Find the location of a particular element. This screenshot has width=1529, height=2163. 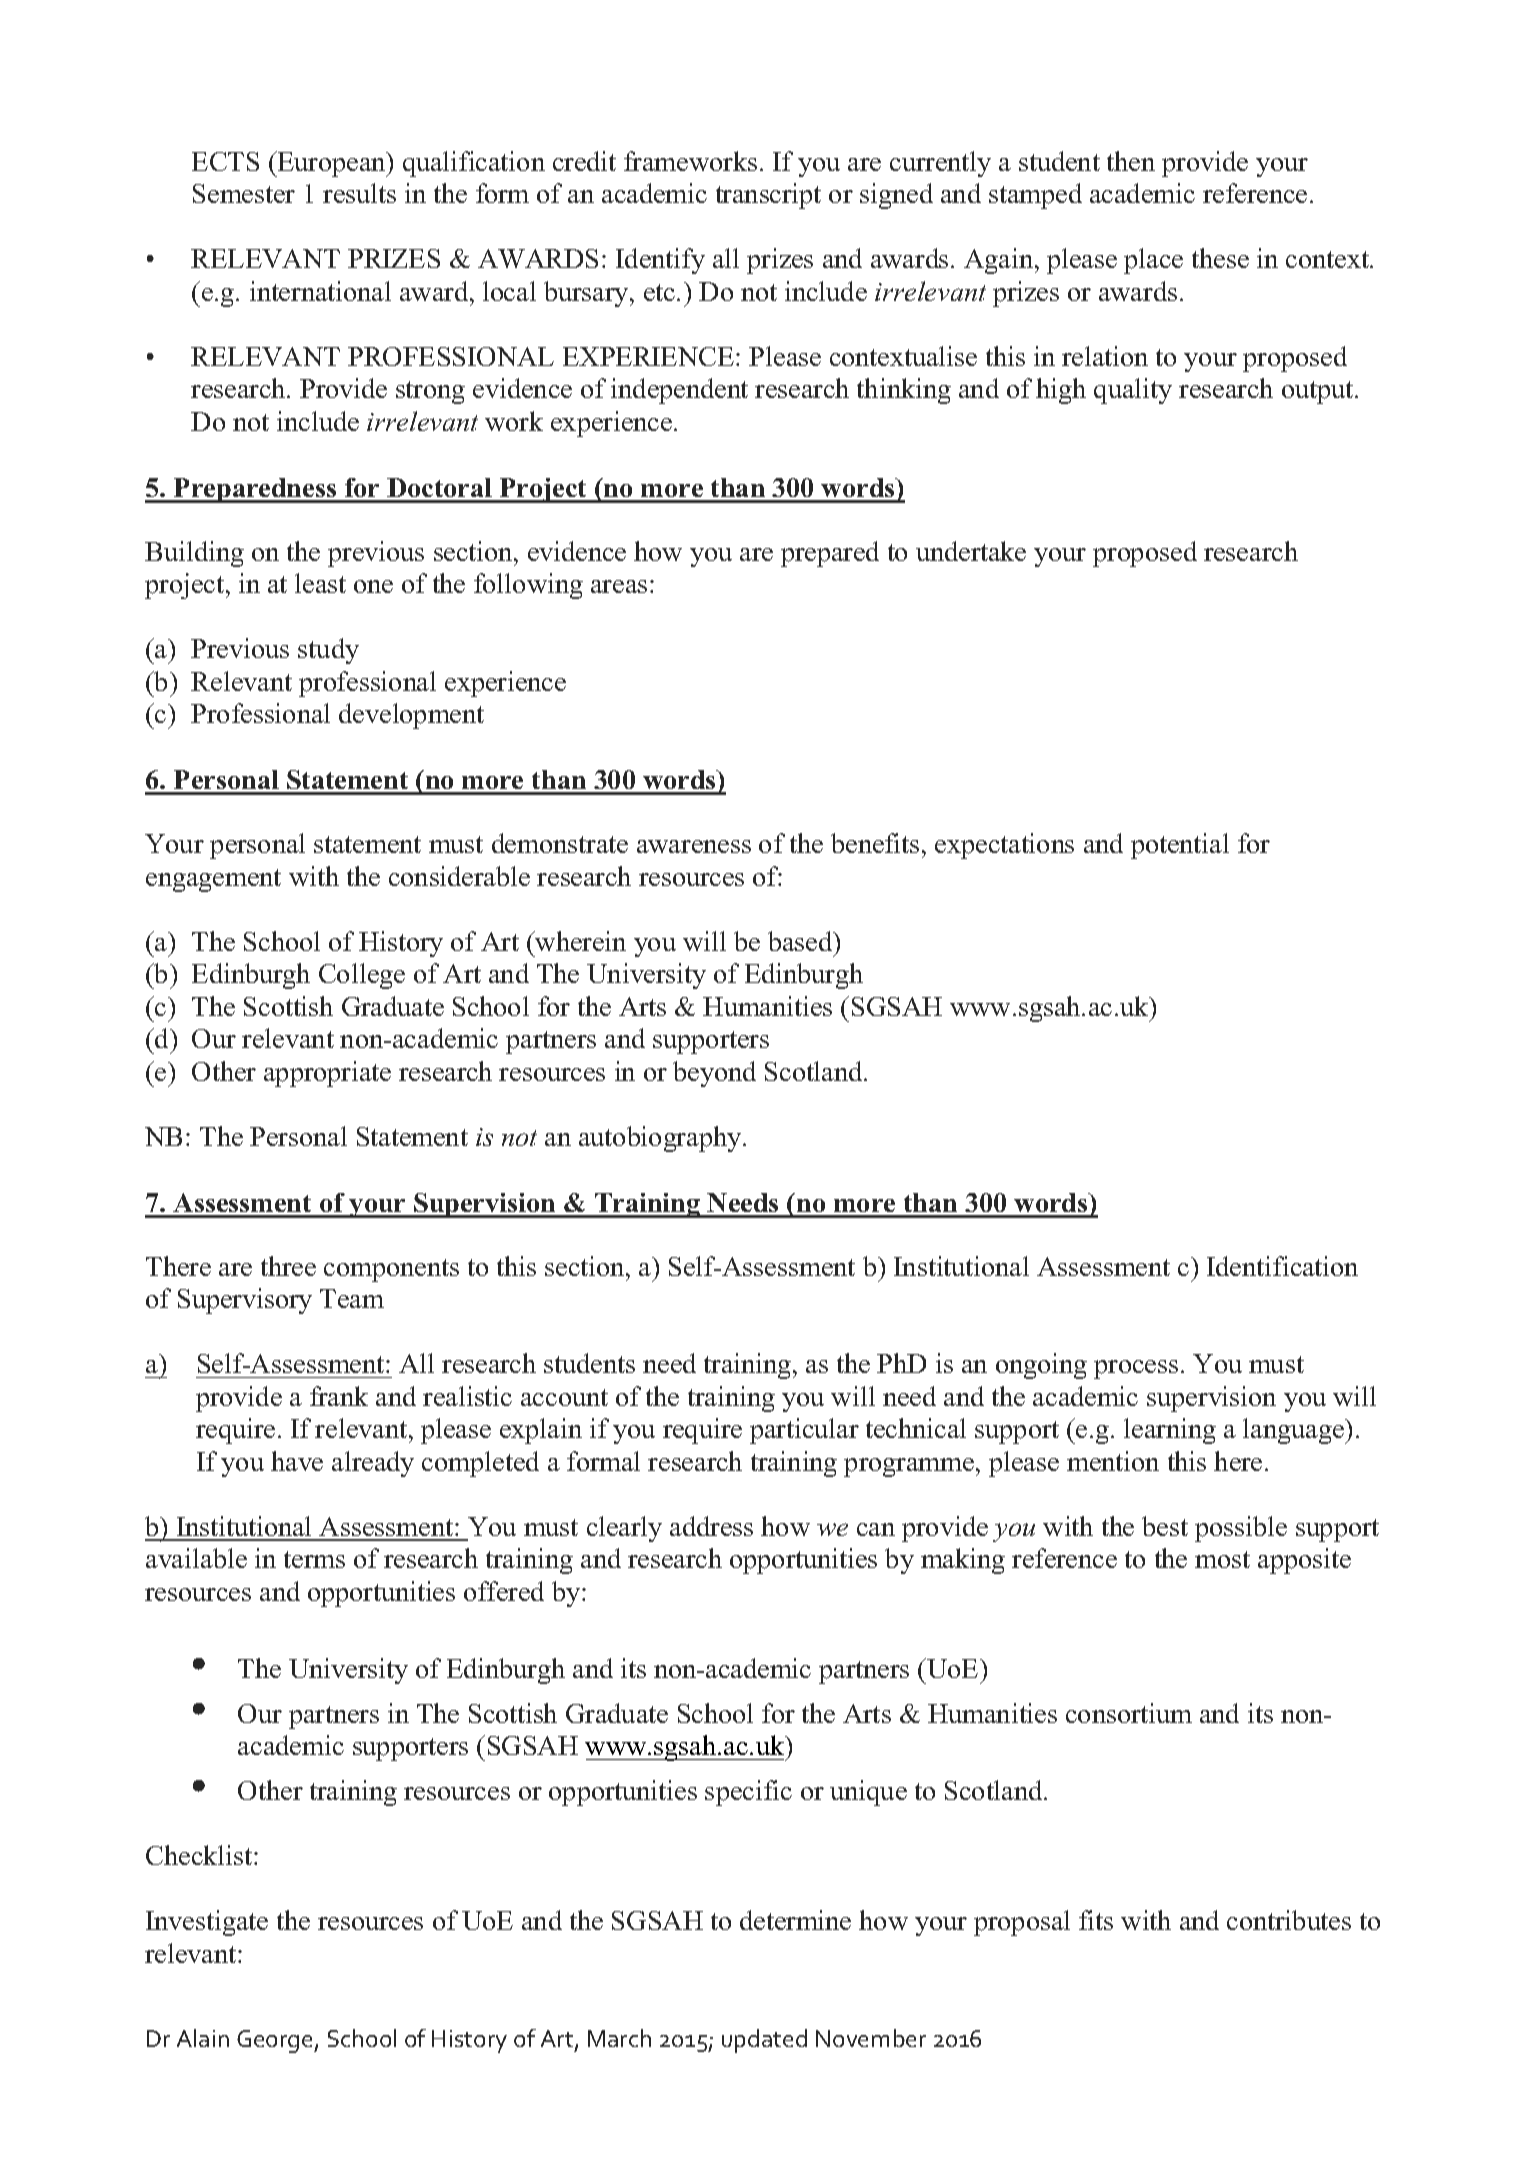

transcript is located at coordinates (768, 196).
